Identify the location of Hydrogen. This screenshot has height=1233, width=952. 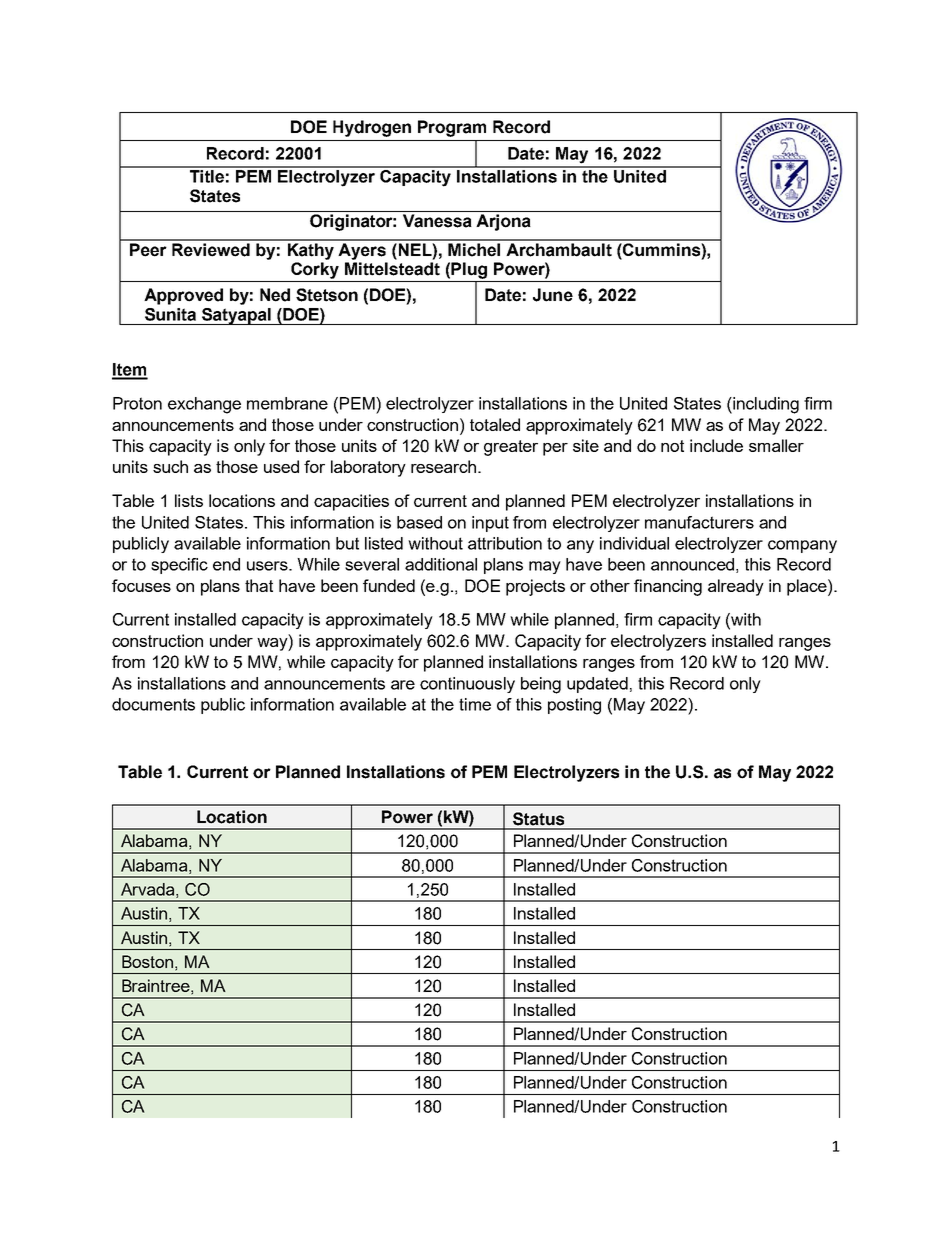
(372, 128).
